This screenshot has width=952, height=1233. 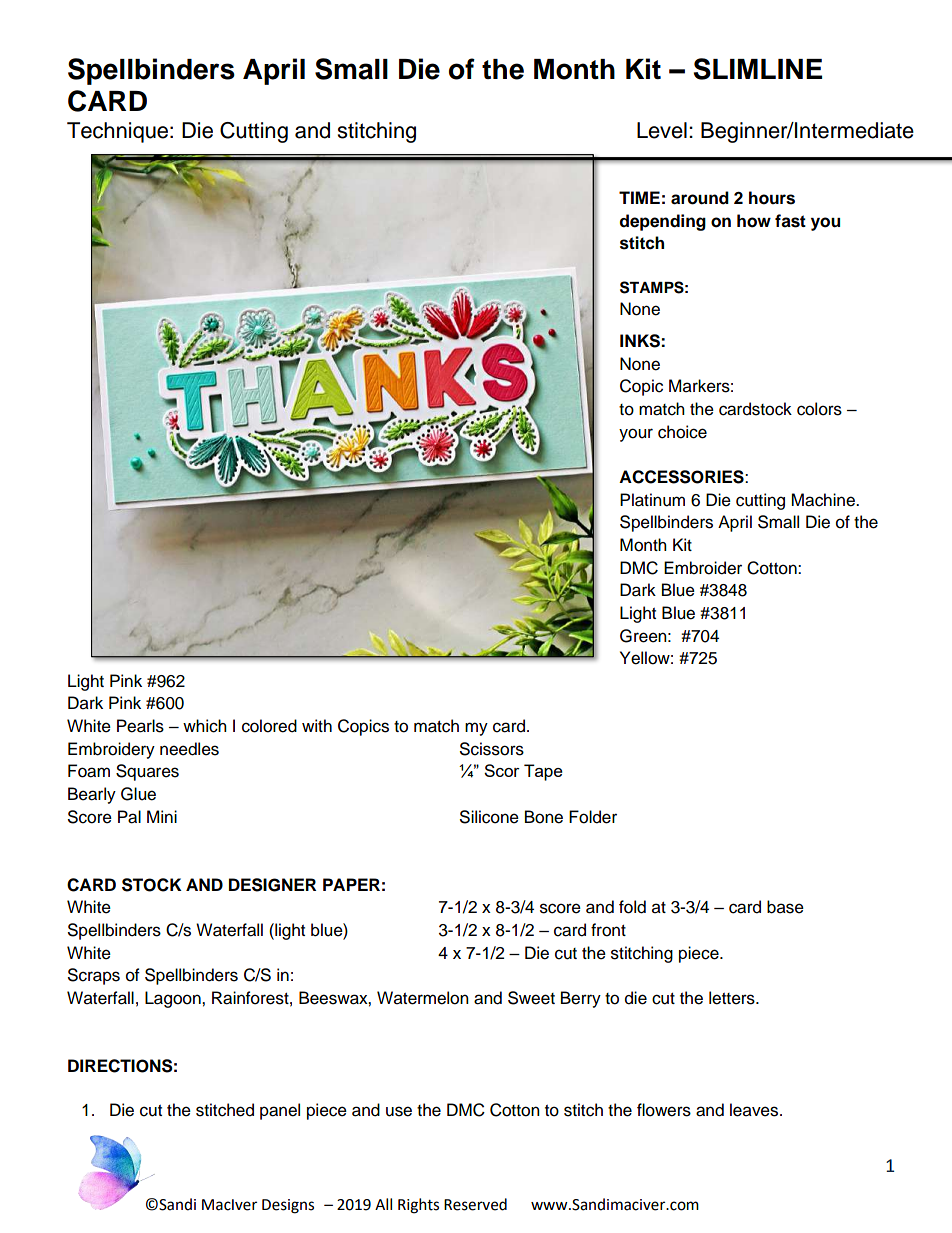 I want to click on Tape, so click(x=543, y=772).
